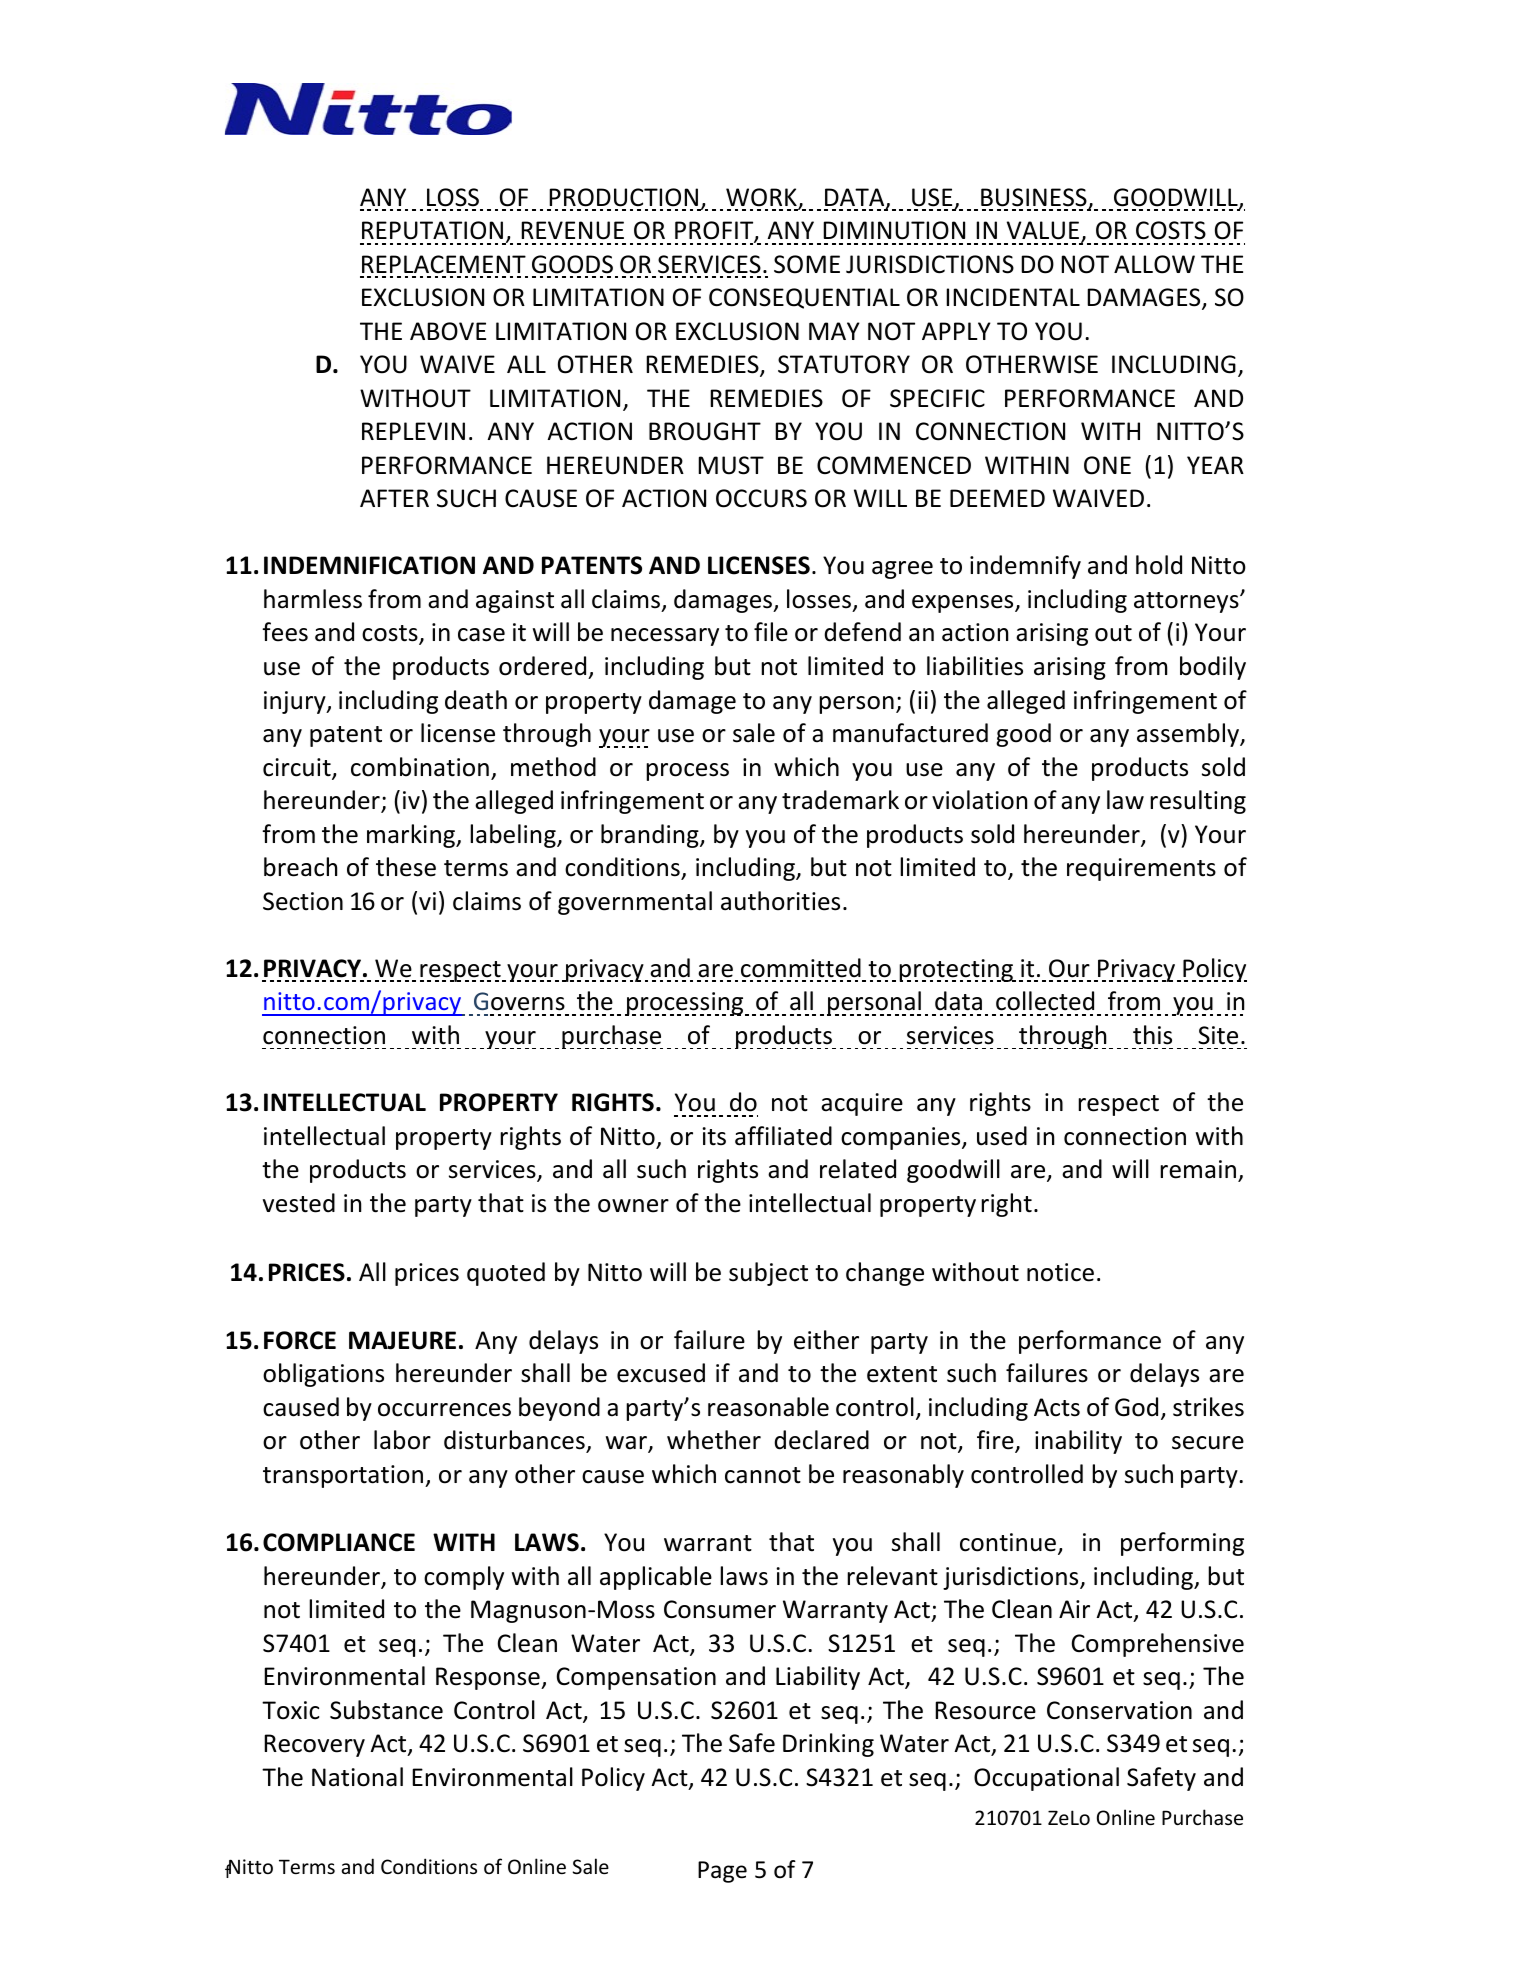  Describe the element at coordinates (1152, 1035) in the screenshot. I see `this` at that location.
